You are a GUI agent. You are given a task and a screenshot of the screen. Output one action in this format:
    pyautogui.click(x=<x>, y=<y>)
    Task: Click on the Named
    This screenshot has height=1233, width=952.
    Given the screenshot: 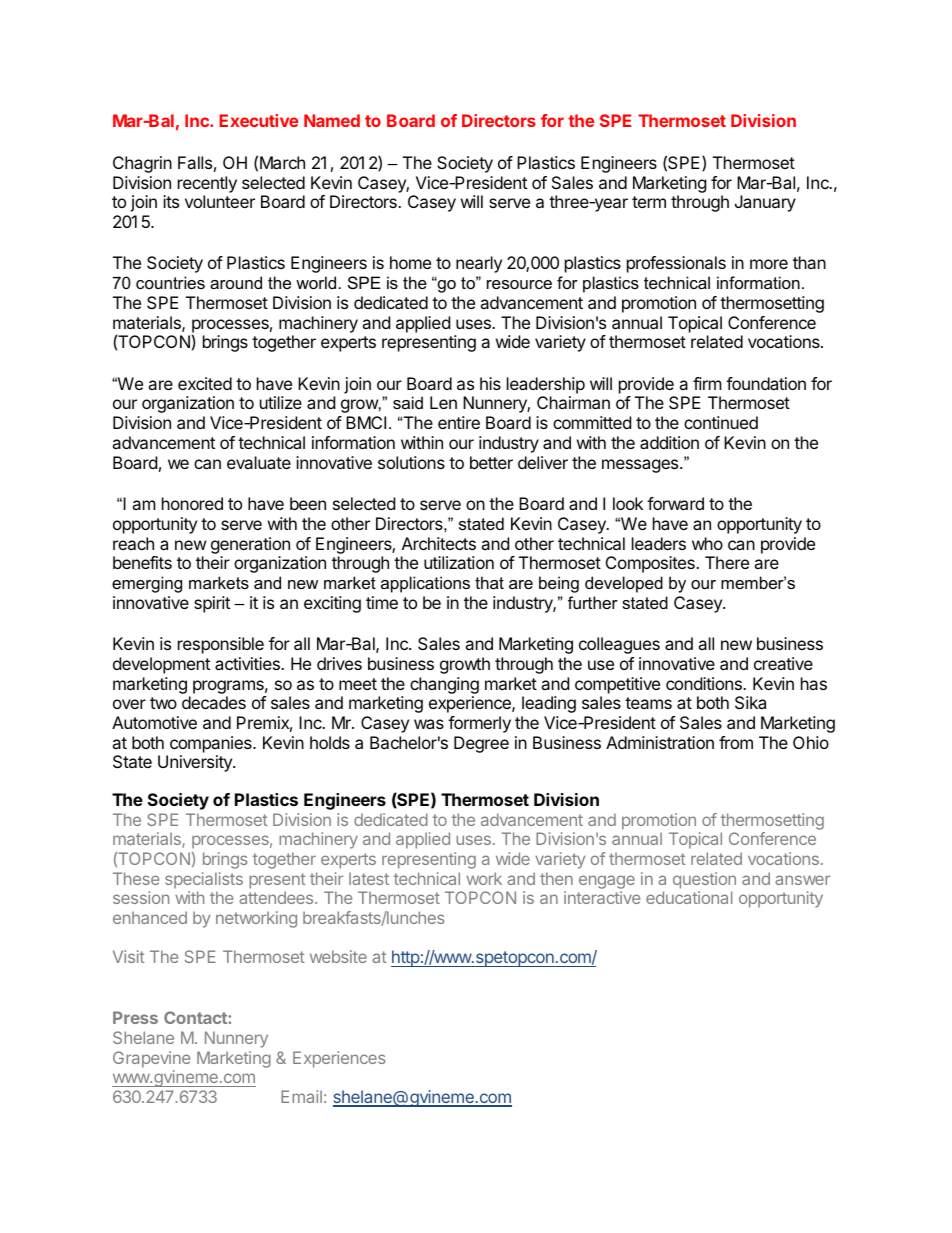 What is the action you would take?
    pyautogui.click(x=332, y=120)
